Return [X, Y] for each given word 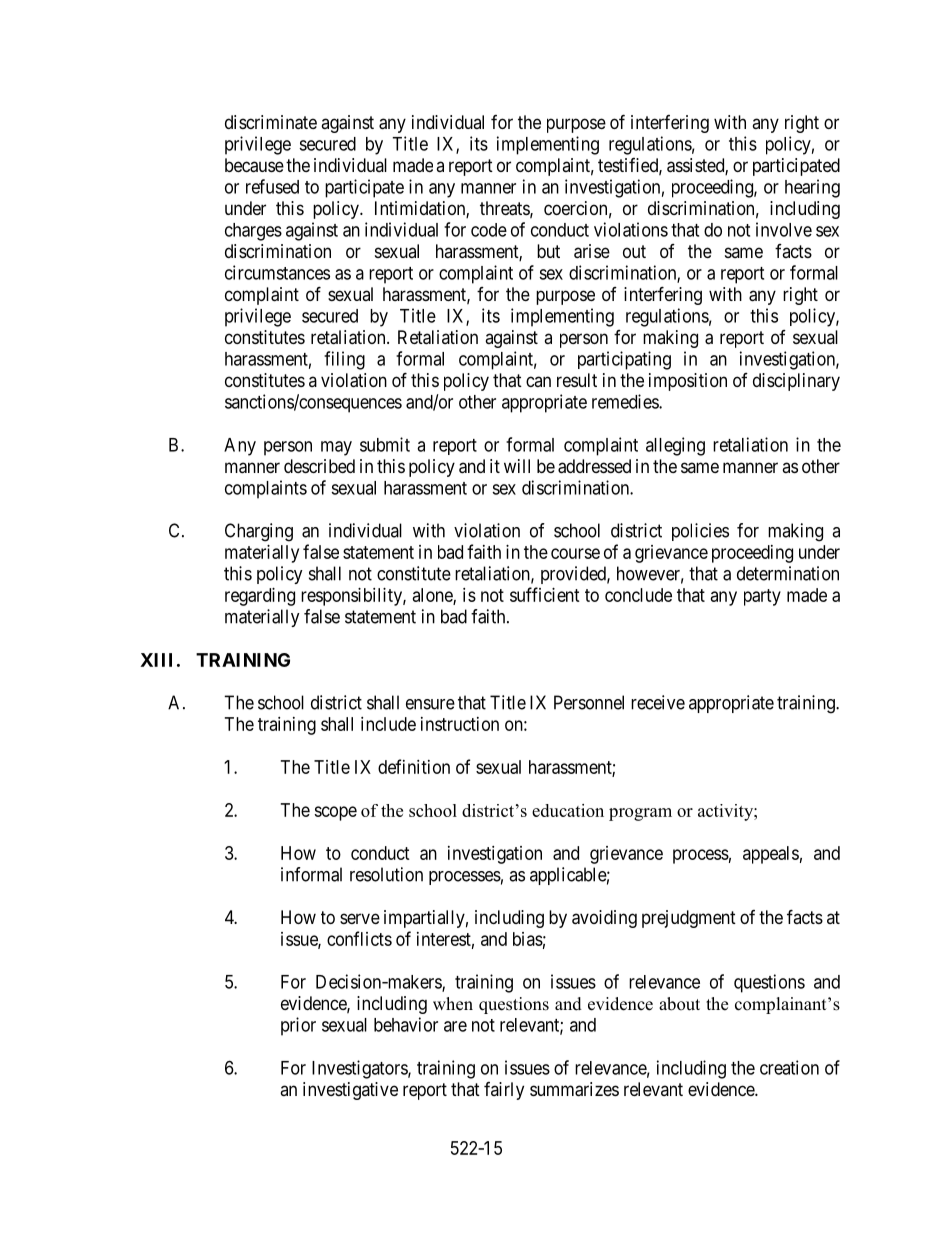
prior [298, 1026]
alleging [675, 446]
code [489, 230]
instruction [460, 724]
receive [658, 702]
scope [335, 813]
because [254, 165]
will [517, 466]
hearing [812, 188]
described [319, 466]
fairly [504, 1091]
